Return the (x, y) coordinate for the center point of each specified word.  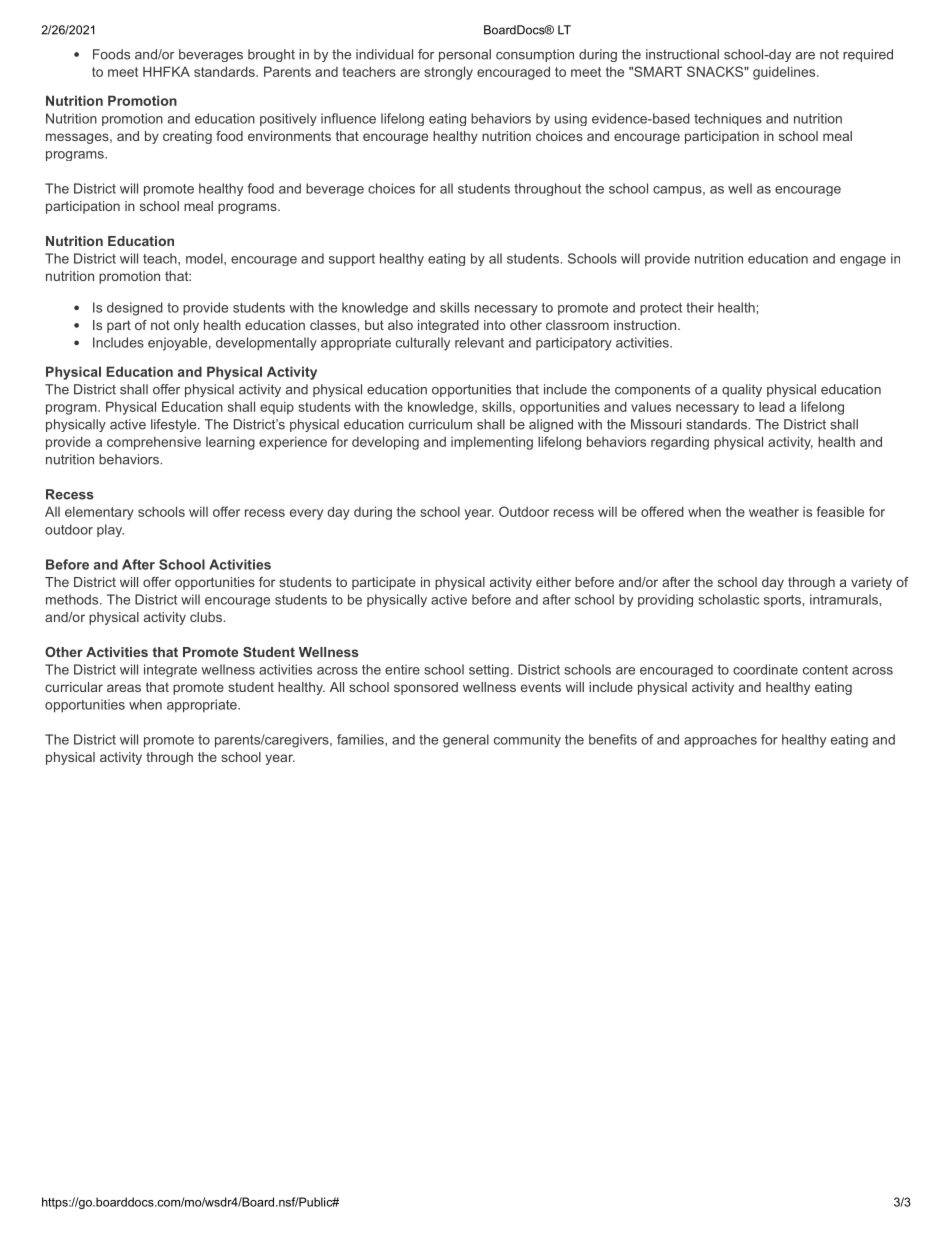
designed (135, 309)
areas (124, 688)
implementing (492, 443)
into (494, 325)
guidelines (785, 73)
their (700, 307)
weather (774, 512)
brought (271, 55)
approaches (720, 741)
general (466, 741)
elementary (99, 513)
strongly (448, 73)
